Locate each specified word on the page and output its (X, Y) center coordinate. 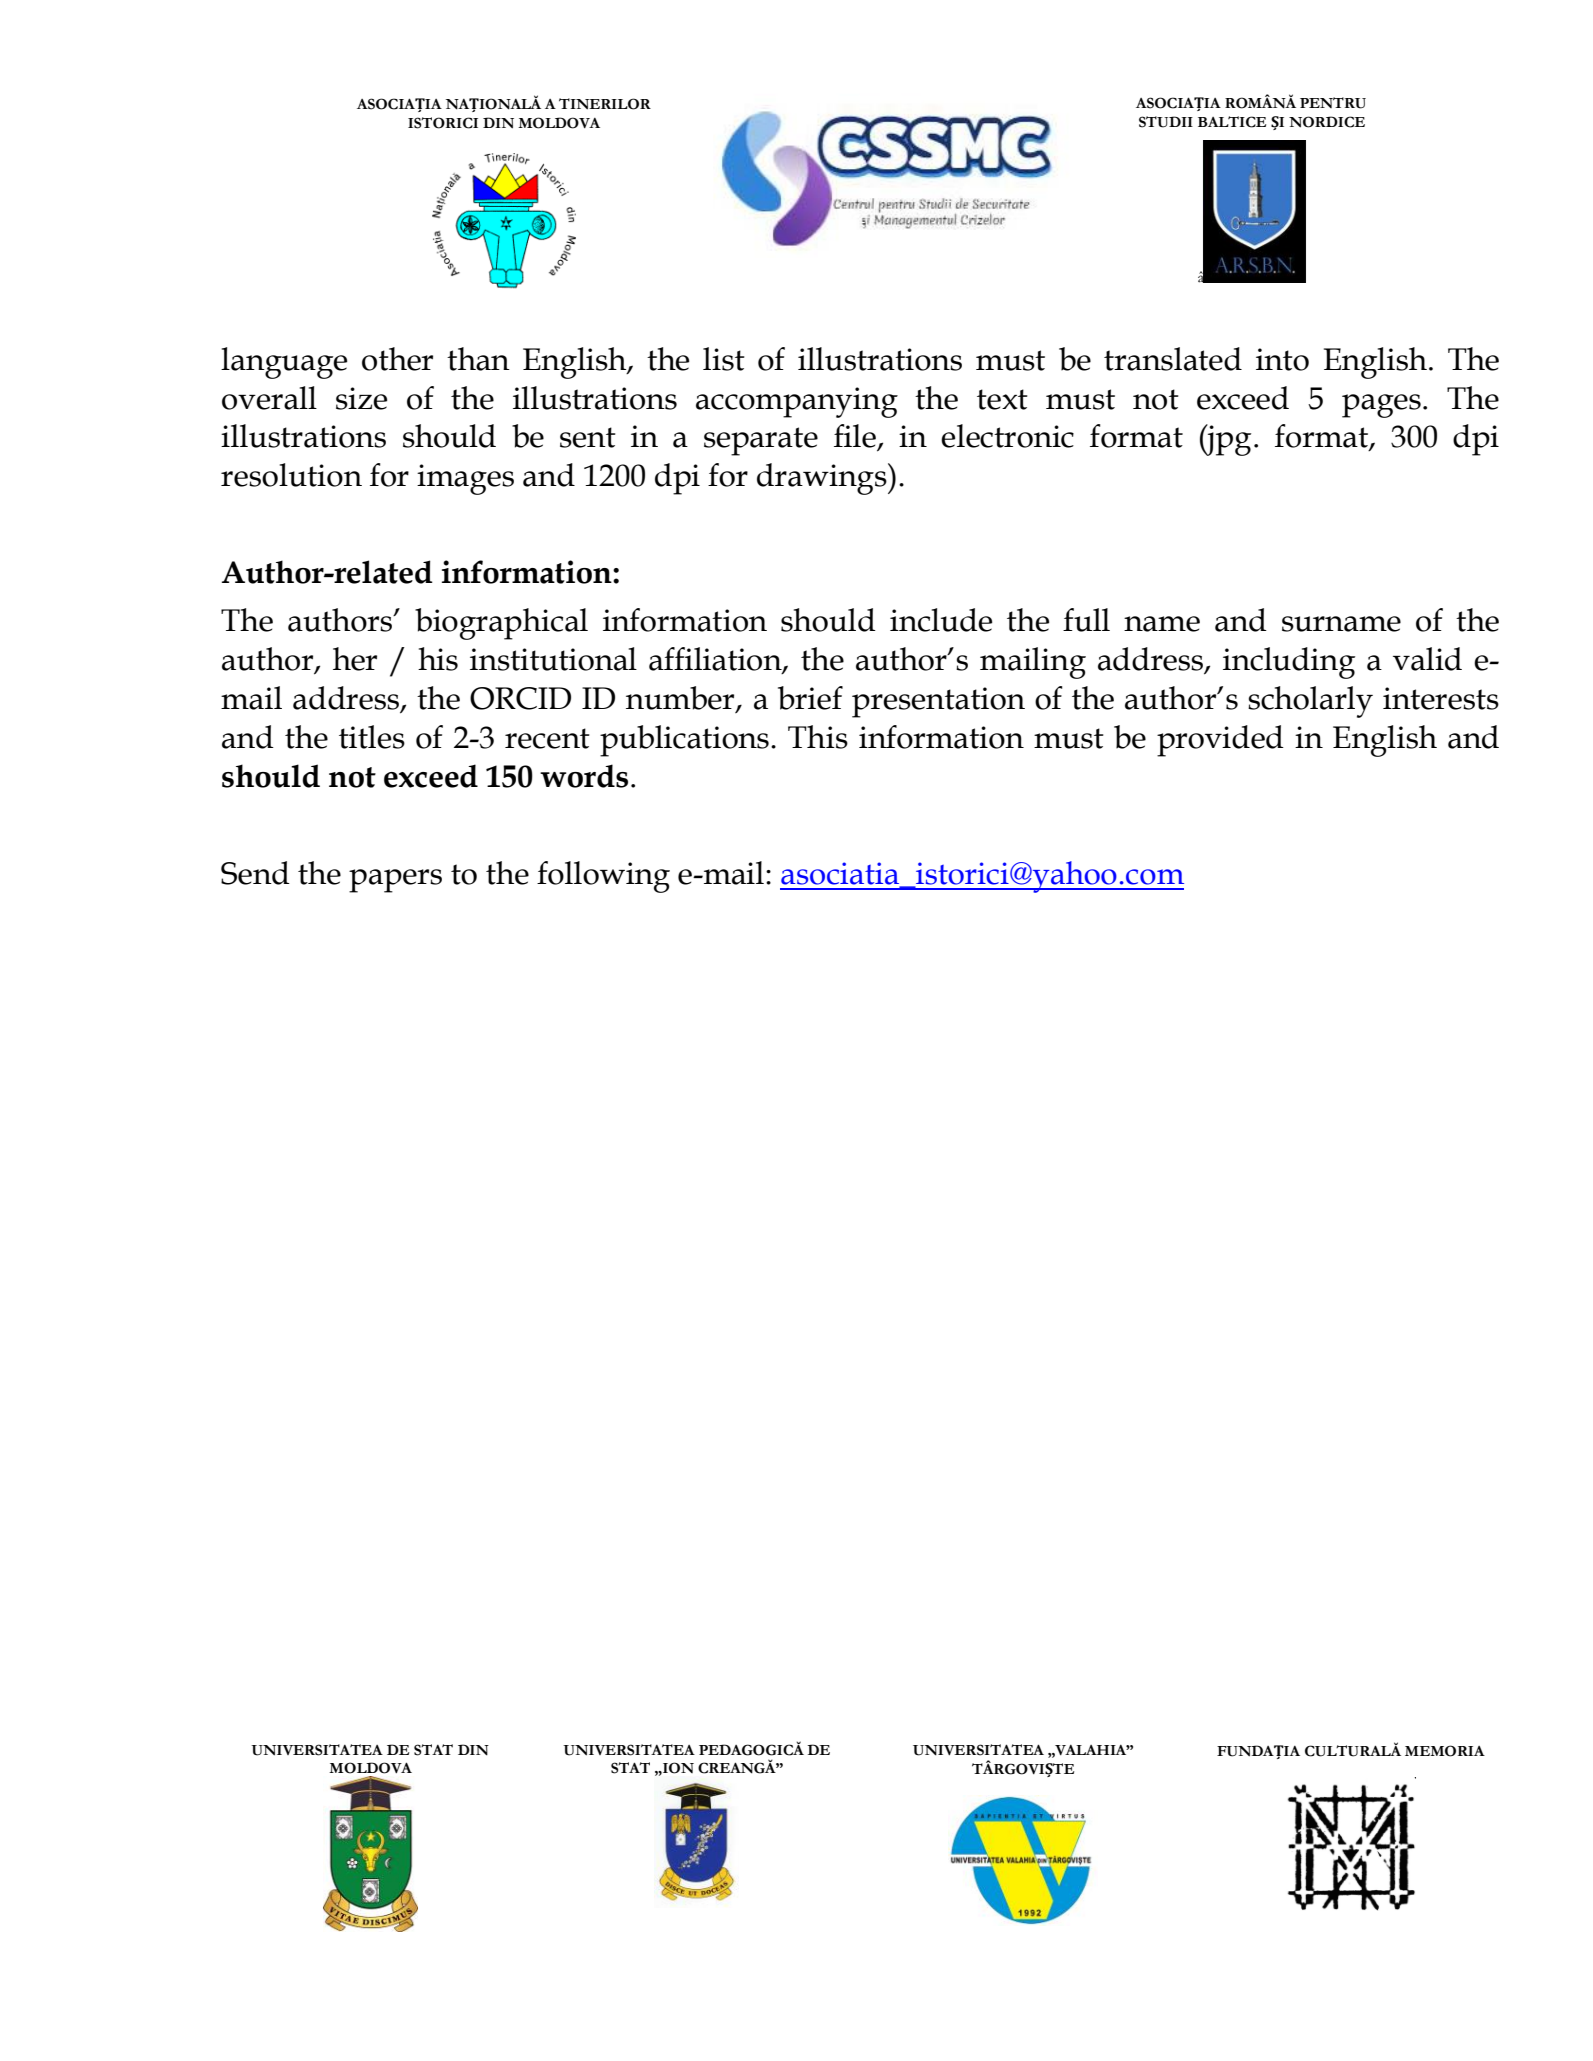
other (397, 359)
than (478, 359)
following (603, 877)
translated (1173, 359)
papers (395, 881)
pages (1381, 406)
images (465, 479)
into (1282, 359)
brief (810, 698)
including (1289, 663)
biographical (501, 624)
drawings (823, 479)
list (724, 359)
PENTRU (1333, 103)
